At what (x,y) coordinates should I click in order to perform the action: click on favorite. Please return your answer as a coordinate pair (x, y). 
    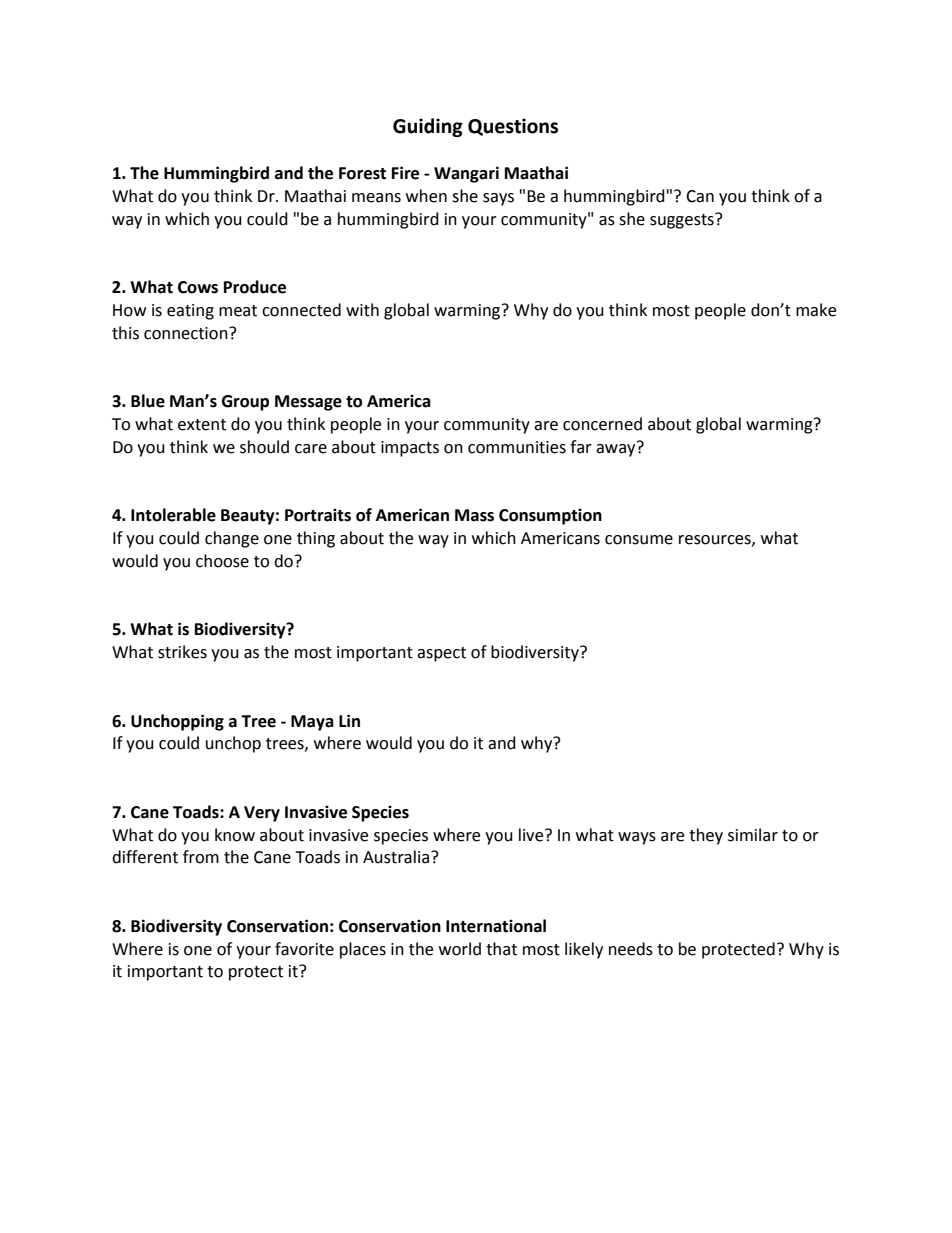
    Looking at the image, I should click on (304, 949).
